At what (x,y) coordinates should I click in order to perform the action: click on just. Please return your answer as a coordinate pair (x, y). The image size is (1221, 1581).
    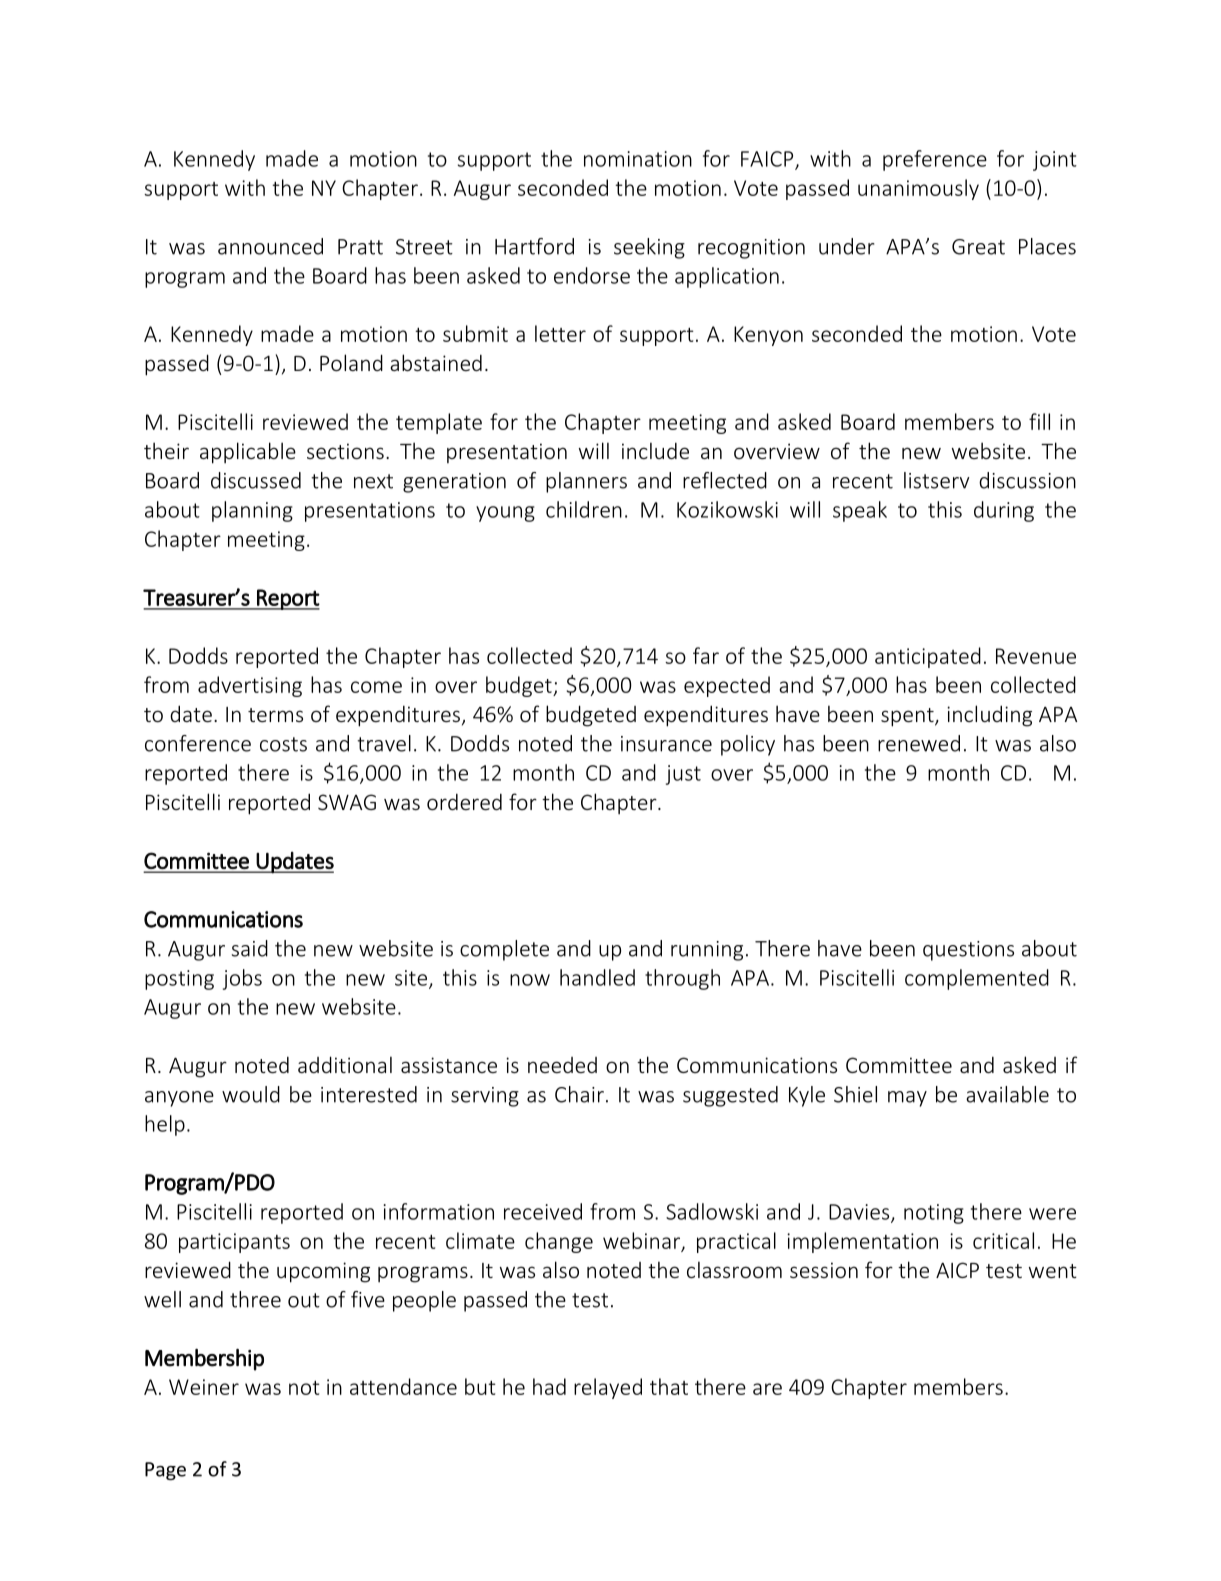
    Looking at the image, I should click on (683, 775).
